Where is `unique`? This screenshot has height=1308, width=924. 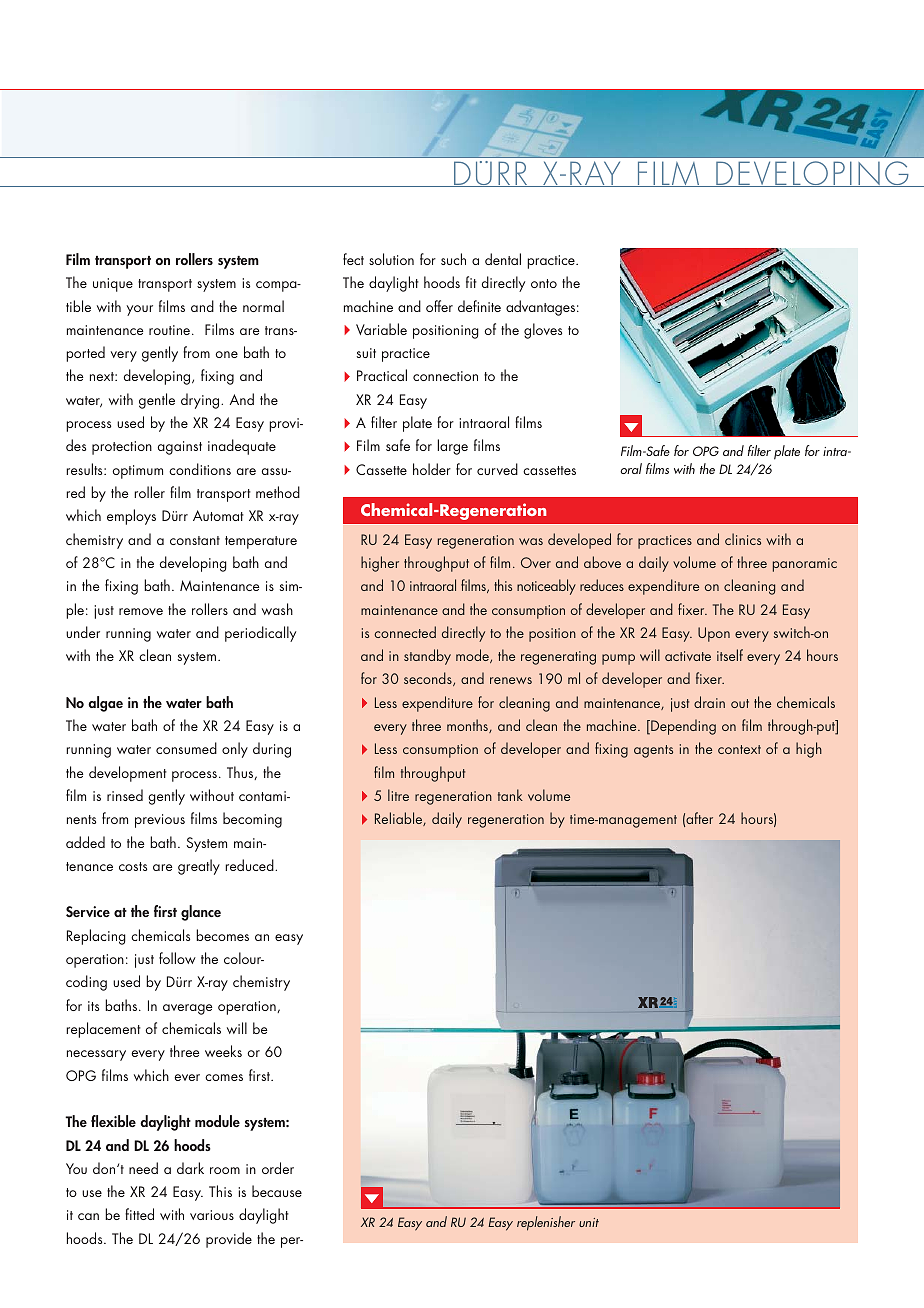 unique is located at coordinates (113, 285).
